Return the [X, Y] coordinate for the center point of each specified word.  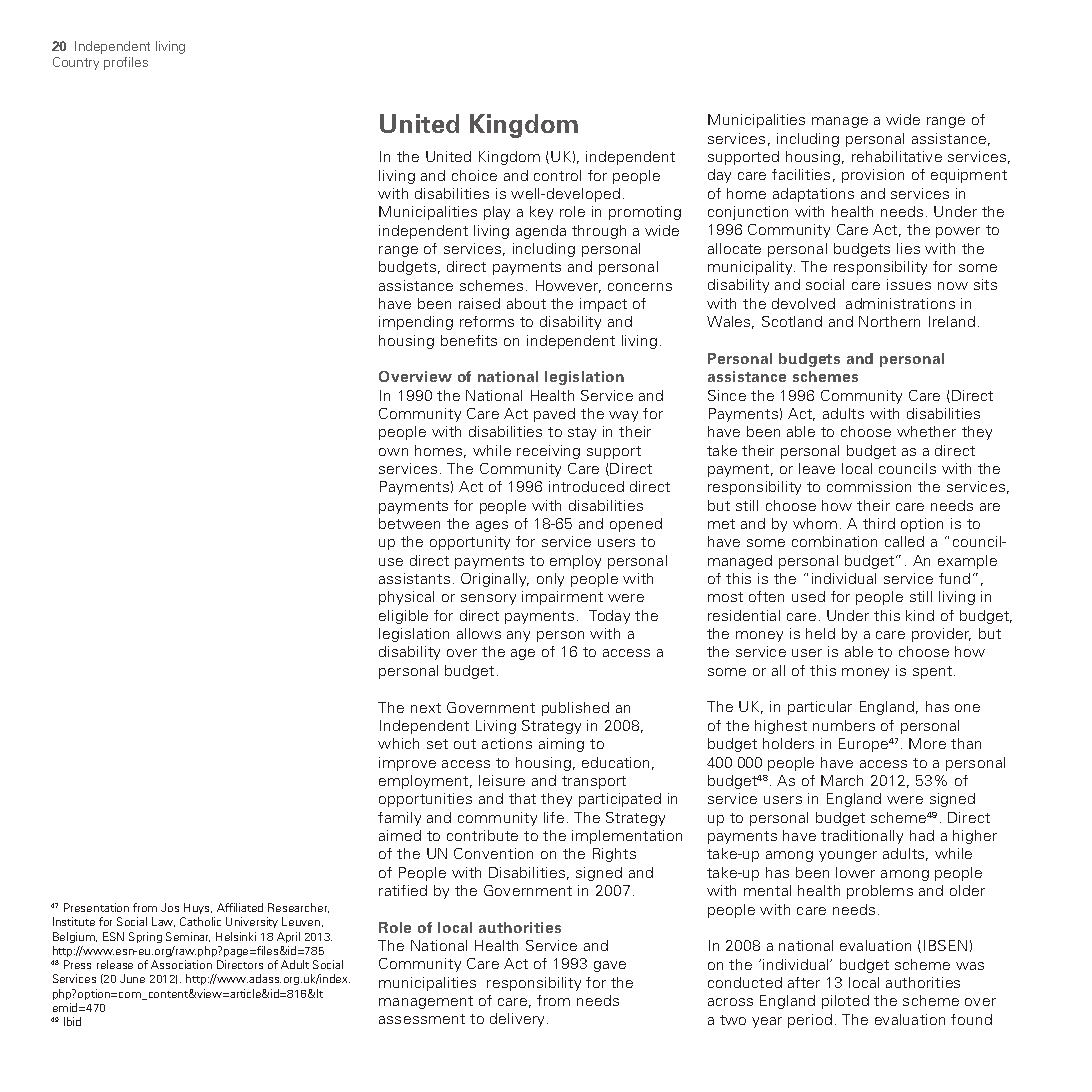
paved [554, 415]
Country [76, 63]
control [557, 175]
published [575, 709]
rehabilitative [897, 156]
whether [926, 431]
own [393, 452]
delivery [519, 1020]
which [398, 743]
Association [181, 964]
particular [820, 708]
